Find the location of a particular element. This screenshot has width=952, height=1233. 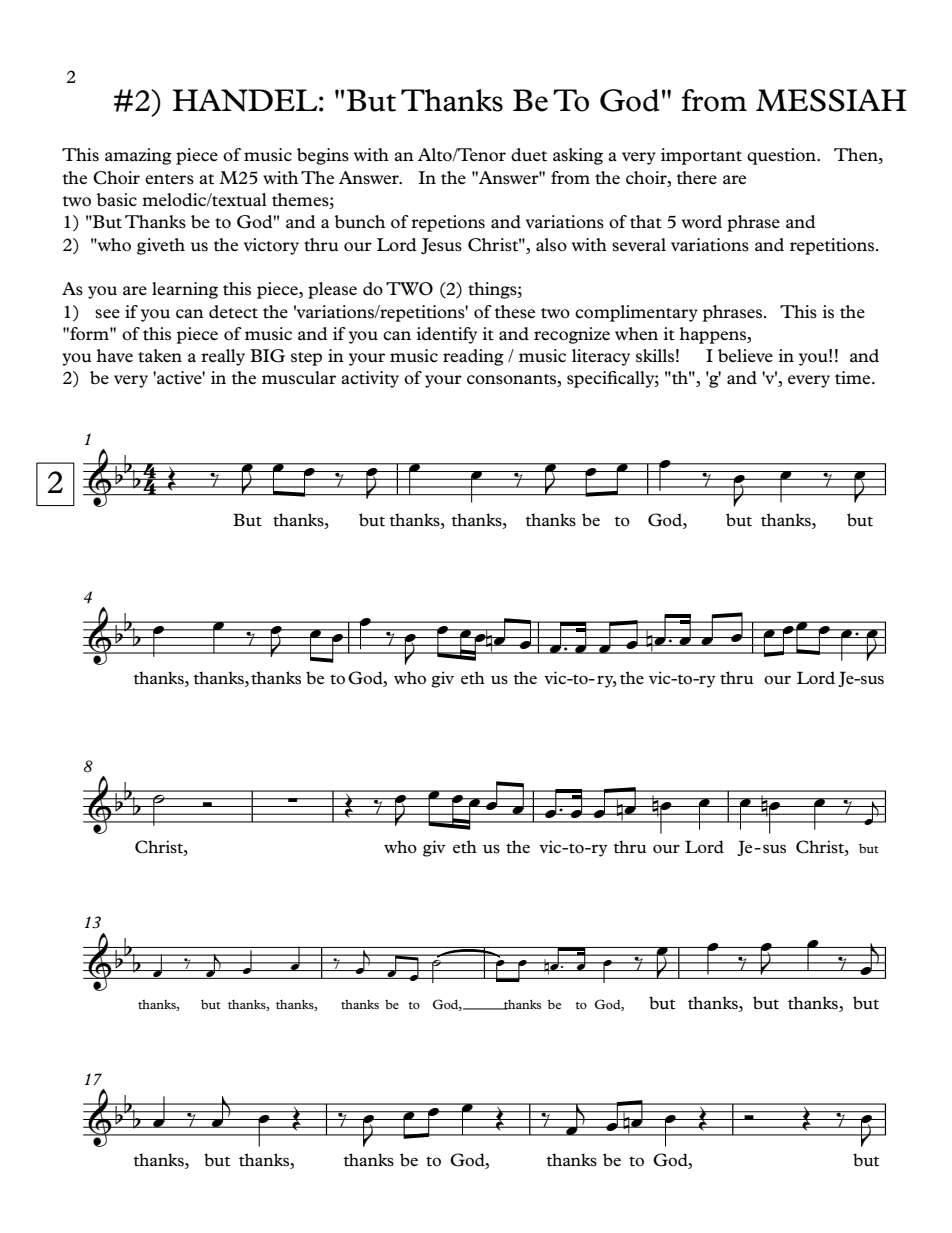

really is located at coordinates (223, 357).
